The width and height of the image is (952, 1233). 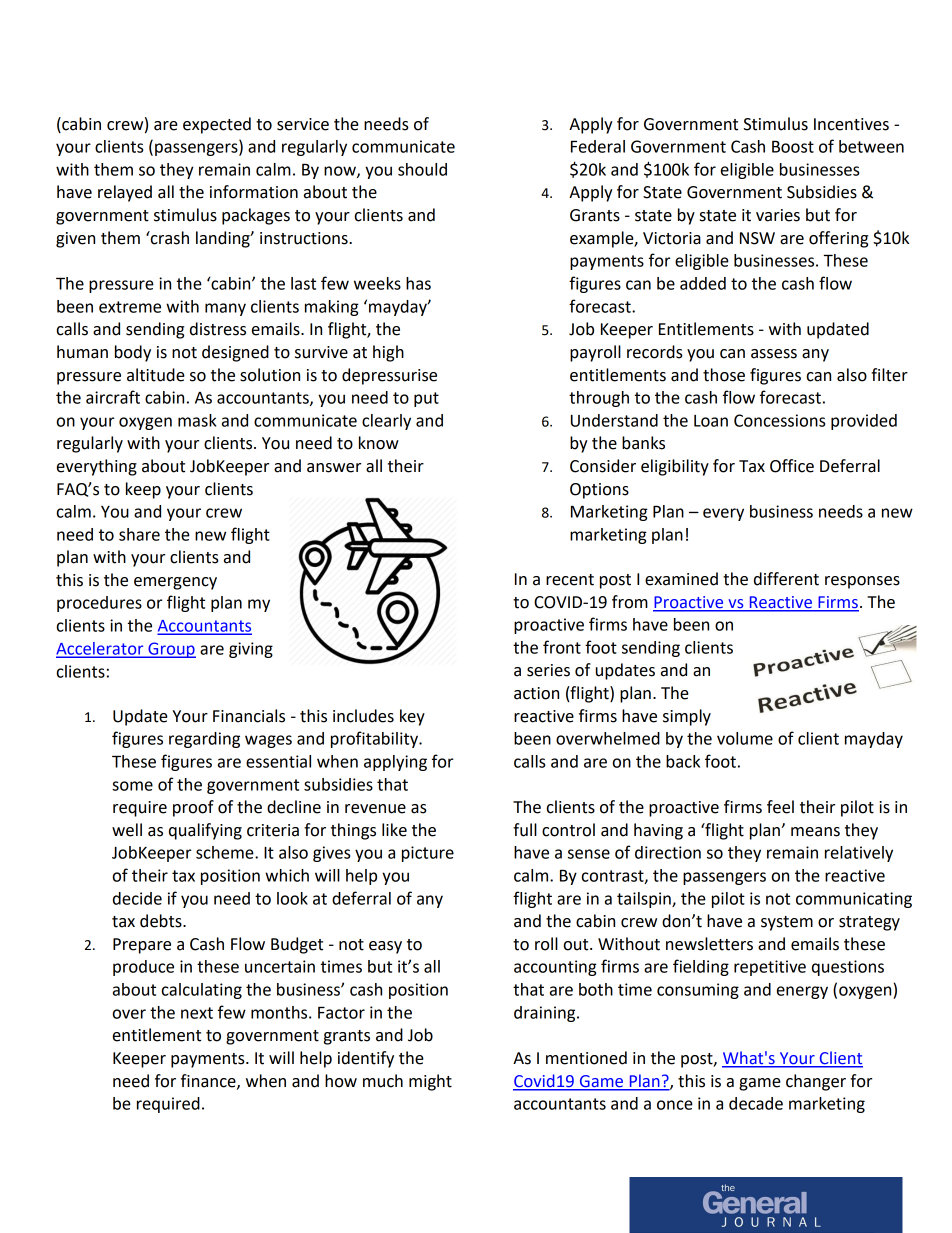 What do you see at coordinates (137, 898) in the image?
I see `decide` at bounding box center [137, 898].
